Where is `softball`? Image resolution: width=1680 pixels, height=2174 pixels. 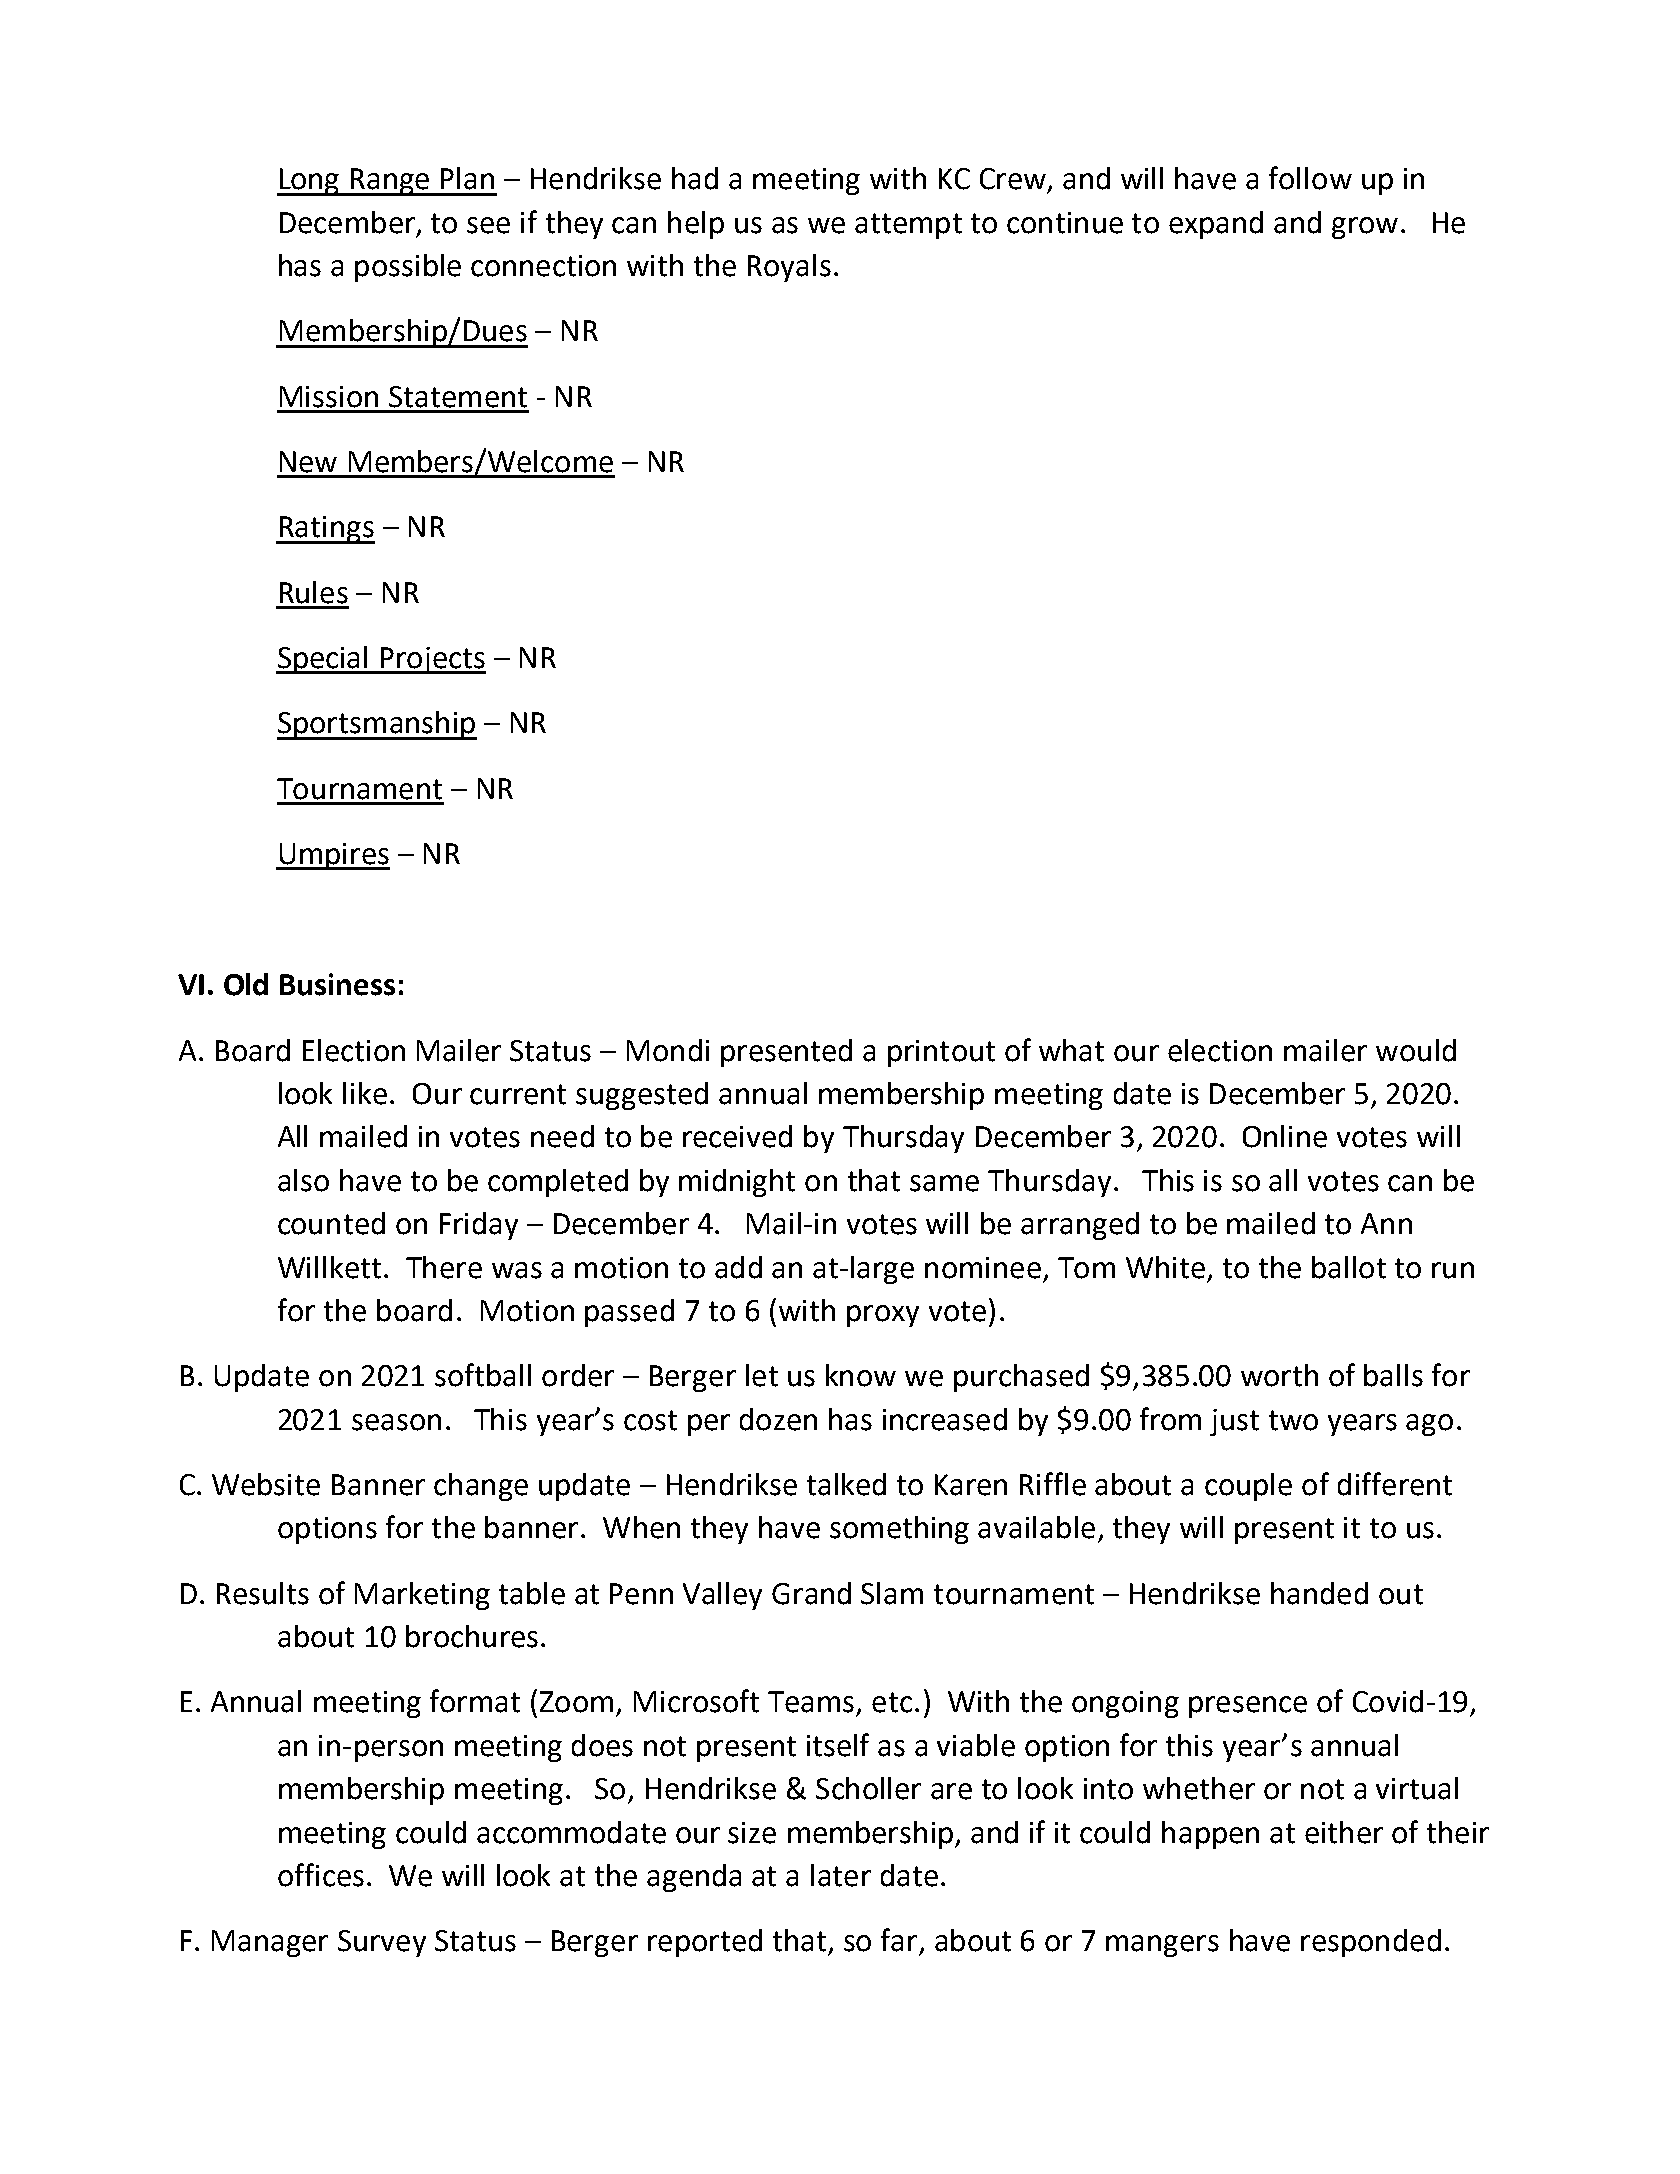 softball is located at coordinates (483, 1375).
